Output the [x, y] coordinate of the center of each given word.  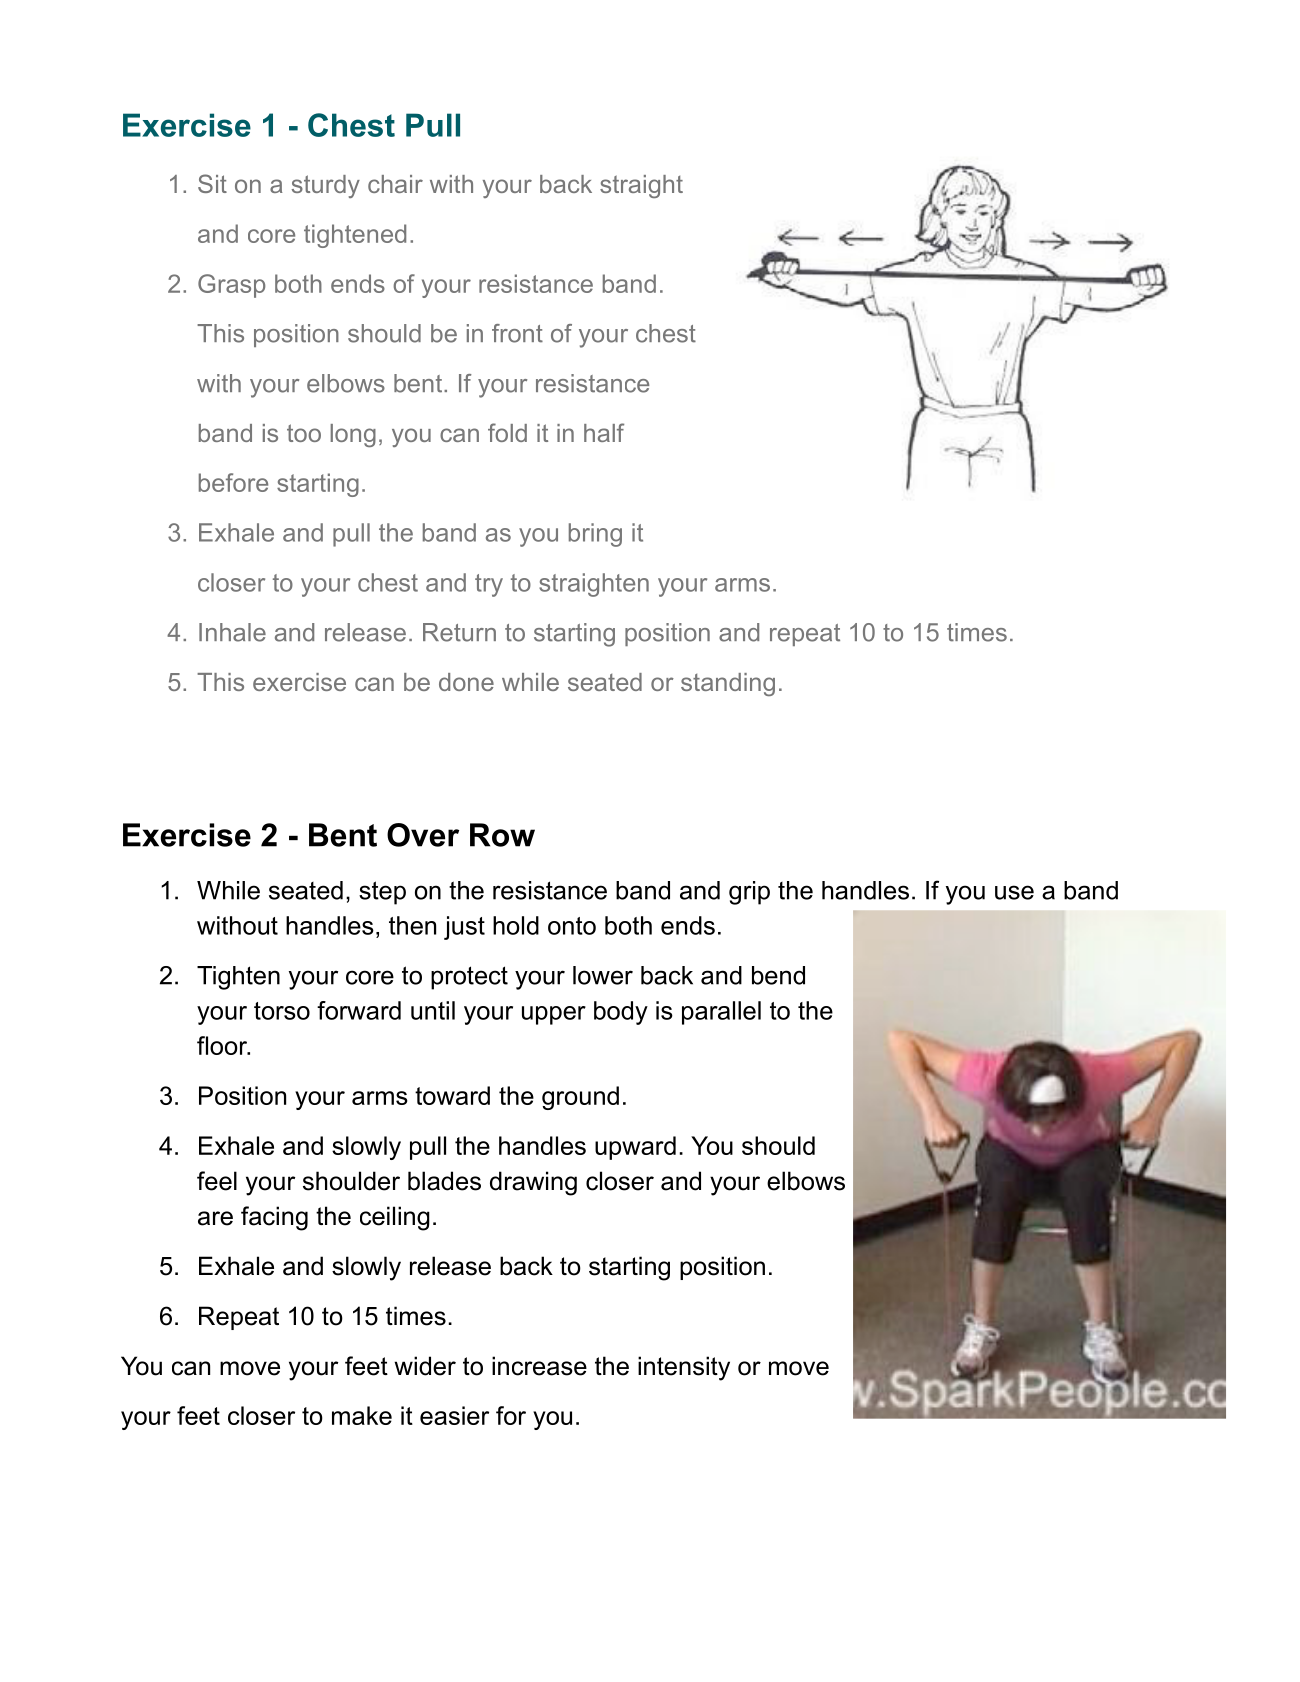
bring [595, 535]
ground [580, 1098]
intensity [684, 1368]
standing [728, 684]
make [362, 1415]
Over [423, 835]
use [1014, 892]
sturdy [326, 186]
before [233, 482]
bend [778, 975]
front [517, 333]
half [604, 432]
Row [502, 835]
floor [223, 1045]
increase [539, 1366]
